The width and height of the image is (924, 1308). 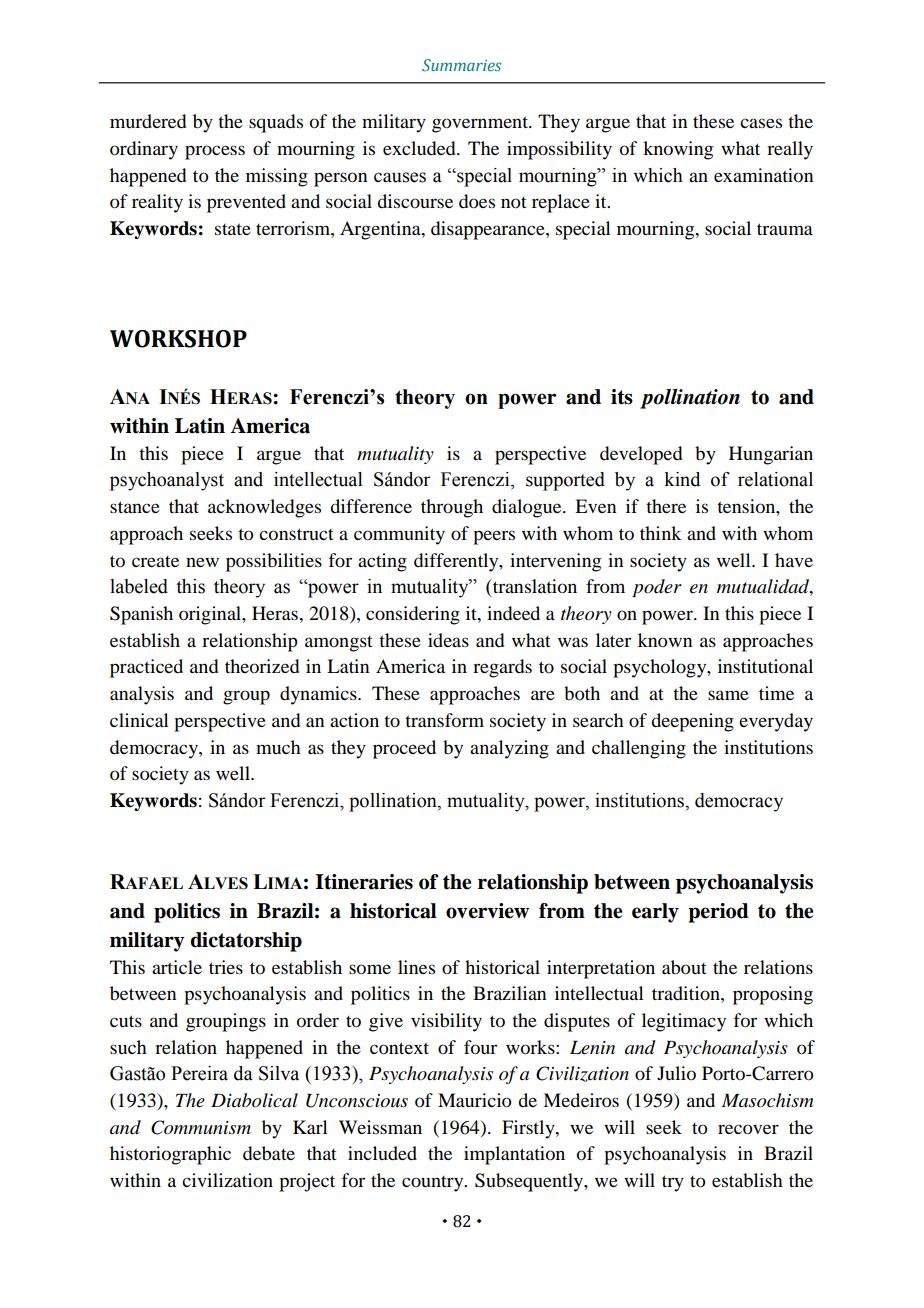 What do you see at coordinates (622, 397) in the image?
I see `its` at bounding box center [622, 397].
